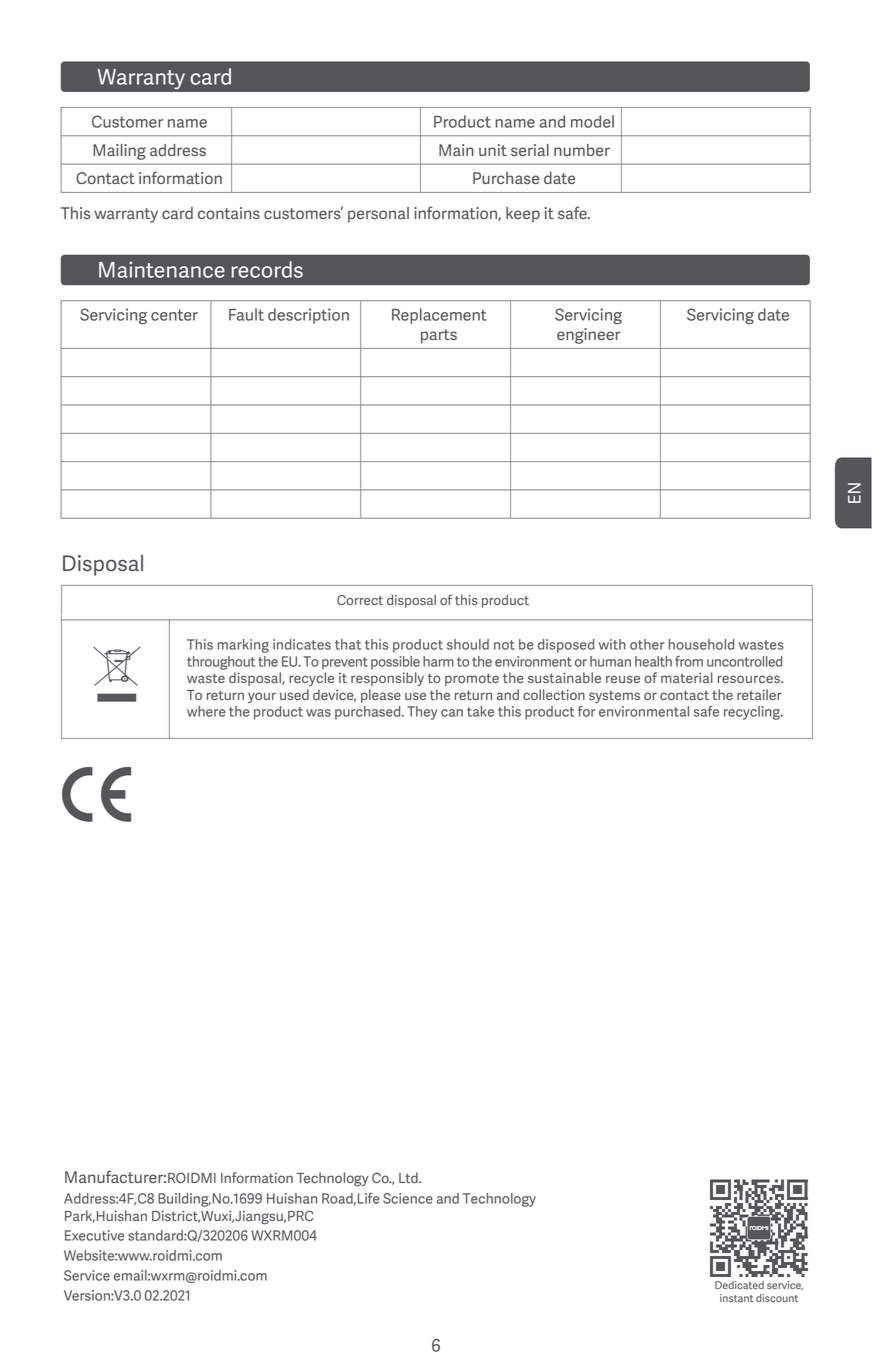  What do you see at coordinates (206, 711) in the screenshot?
I see `where` at bounding box center [206, 711].
